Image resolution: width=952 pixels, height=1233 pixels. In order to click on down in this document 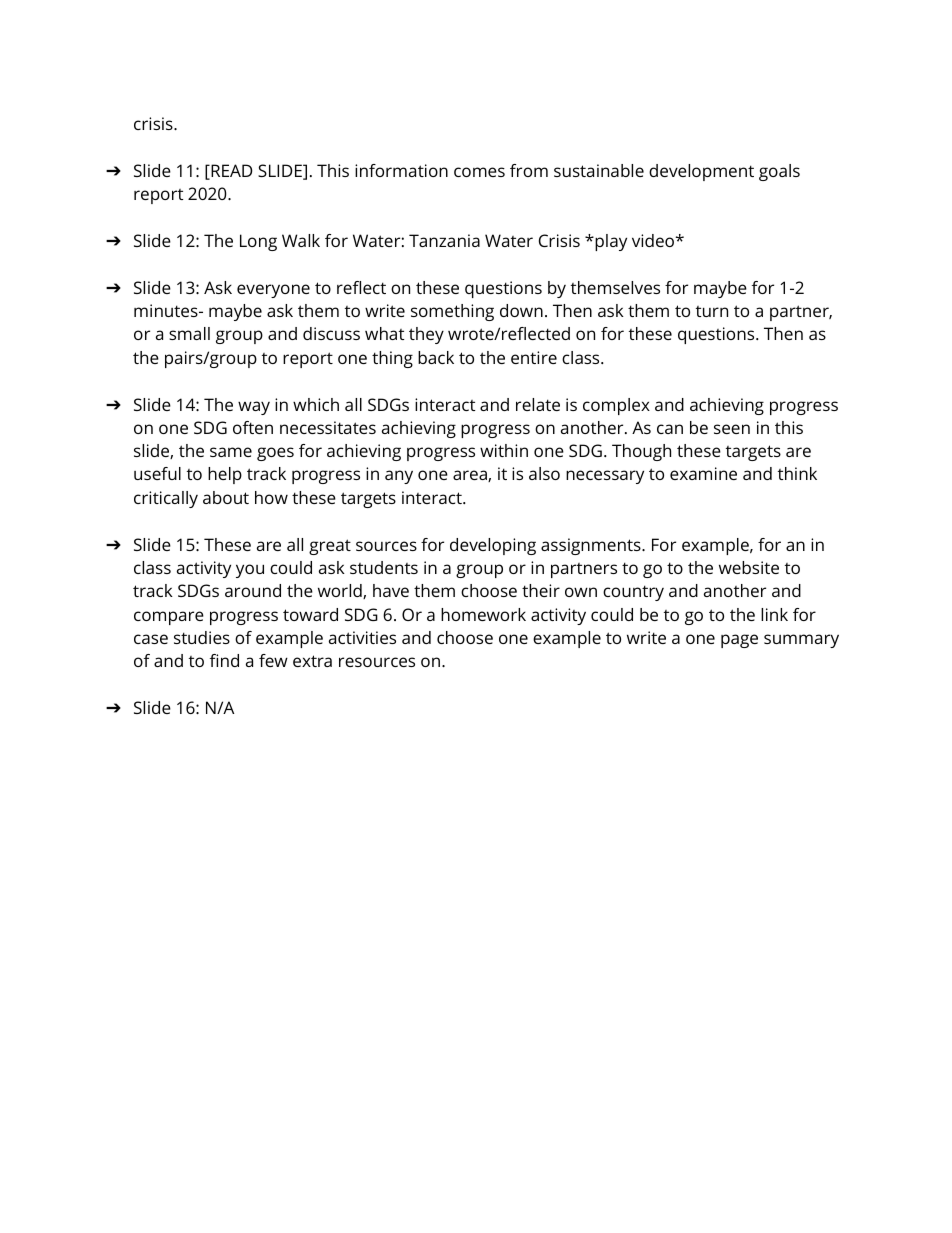, I will do `click(521, 310)`.
